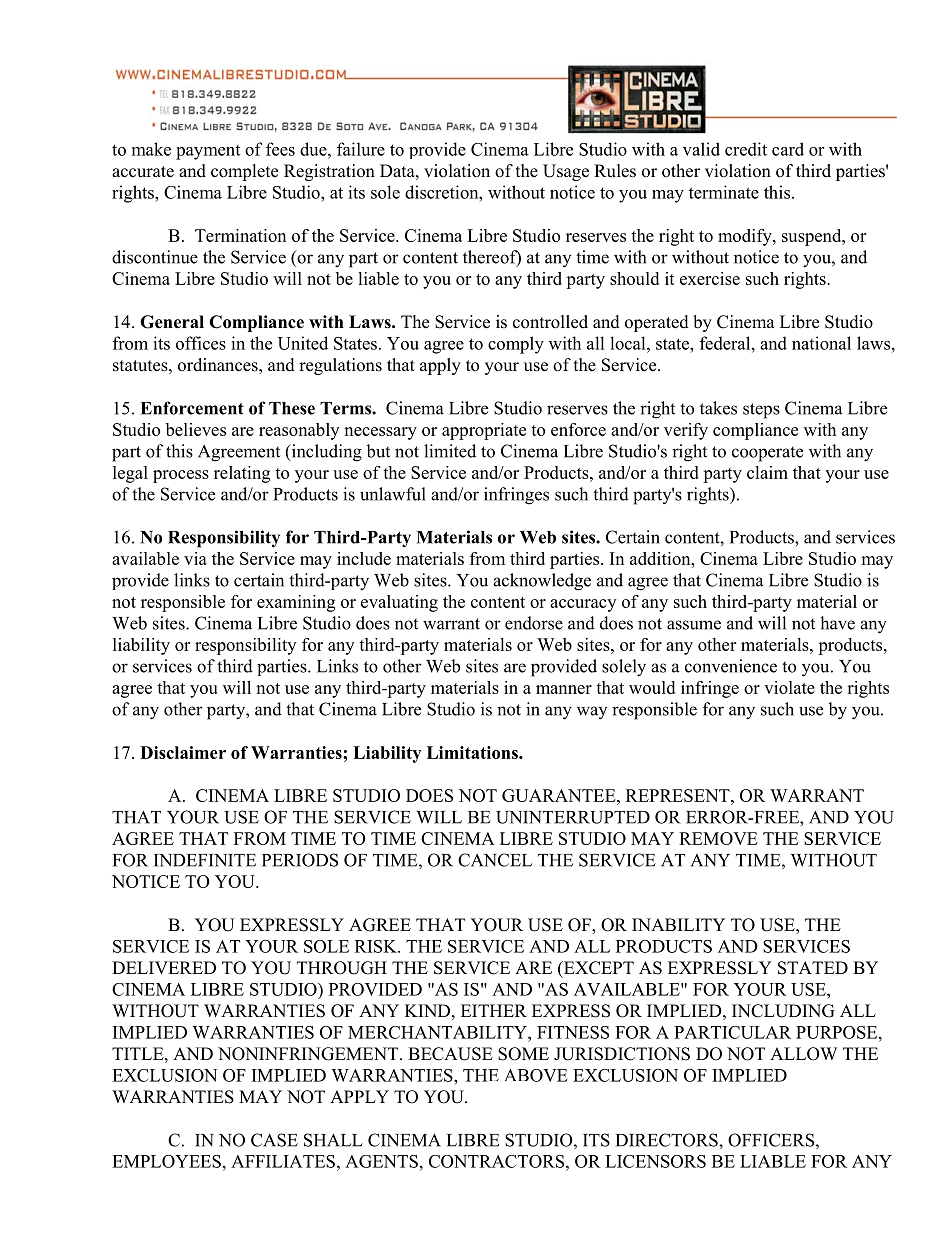 Image resolution: width=952 pixels, height=1233 pixels. What do you see at coordinates (731, 666) in the screenshot?
I see `convenience` at bounding box center [731, 666].
